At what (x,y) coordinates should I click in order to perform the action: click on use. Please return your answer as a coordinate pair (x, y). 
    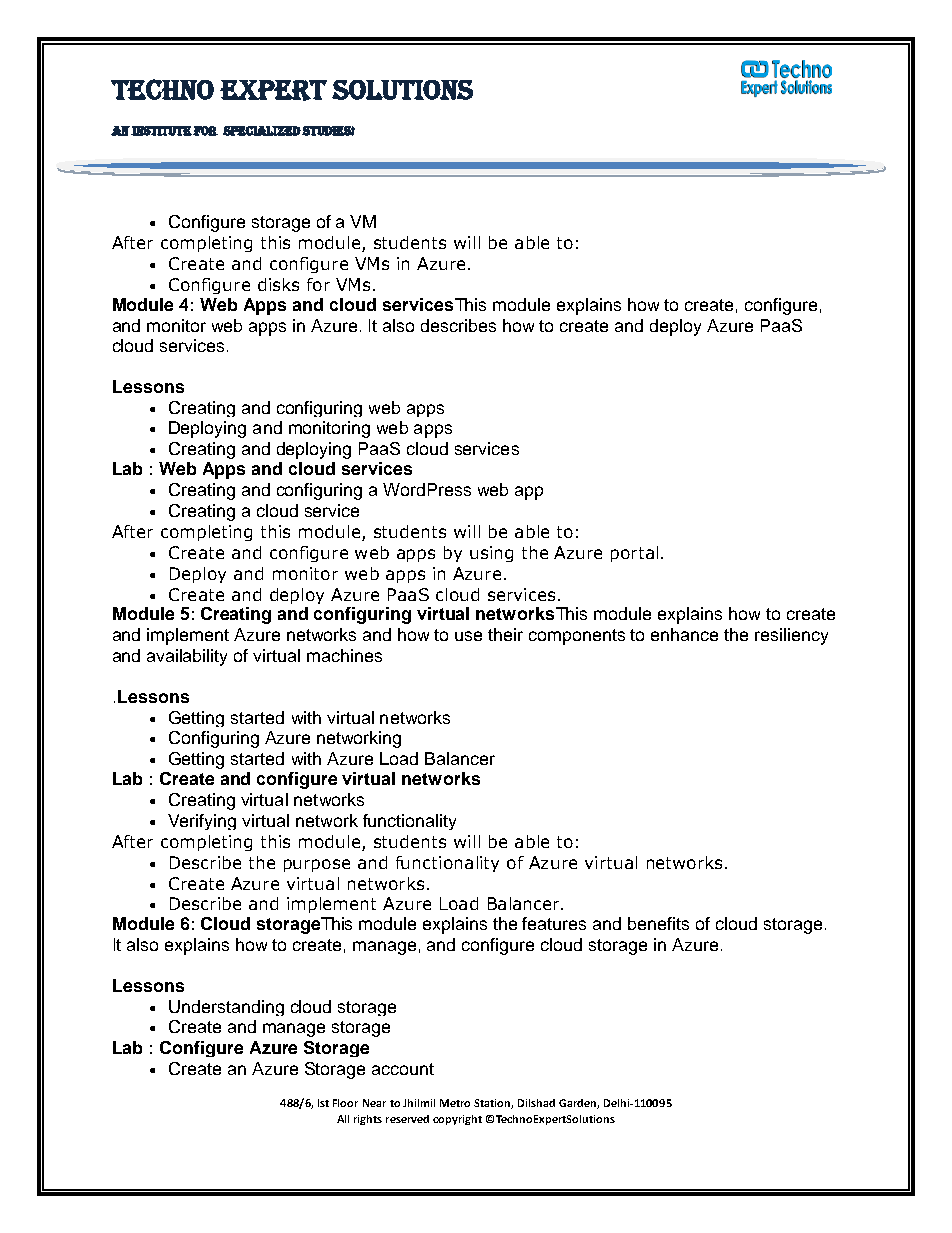
    Looking at the image, I should click on (468, 636).
